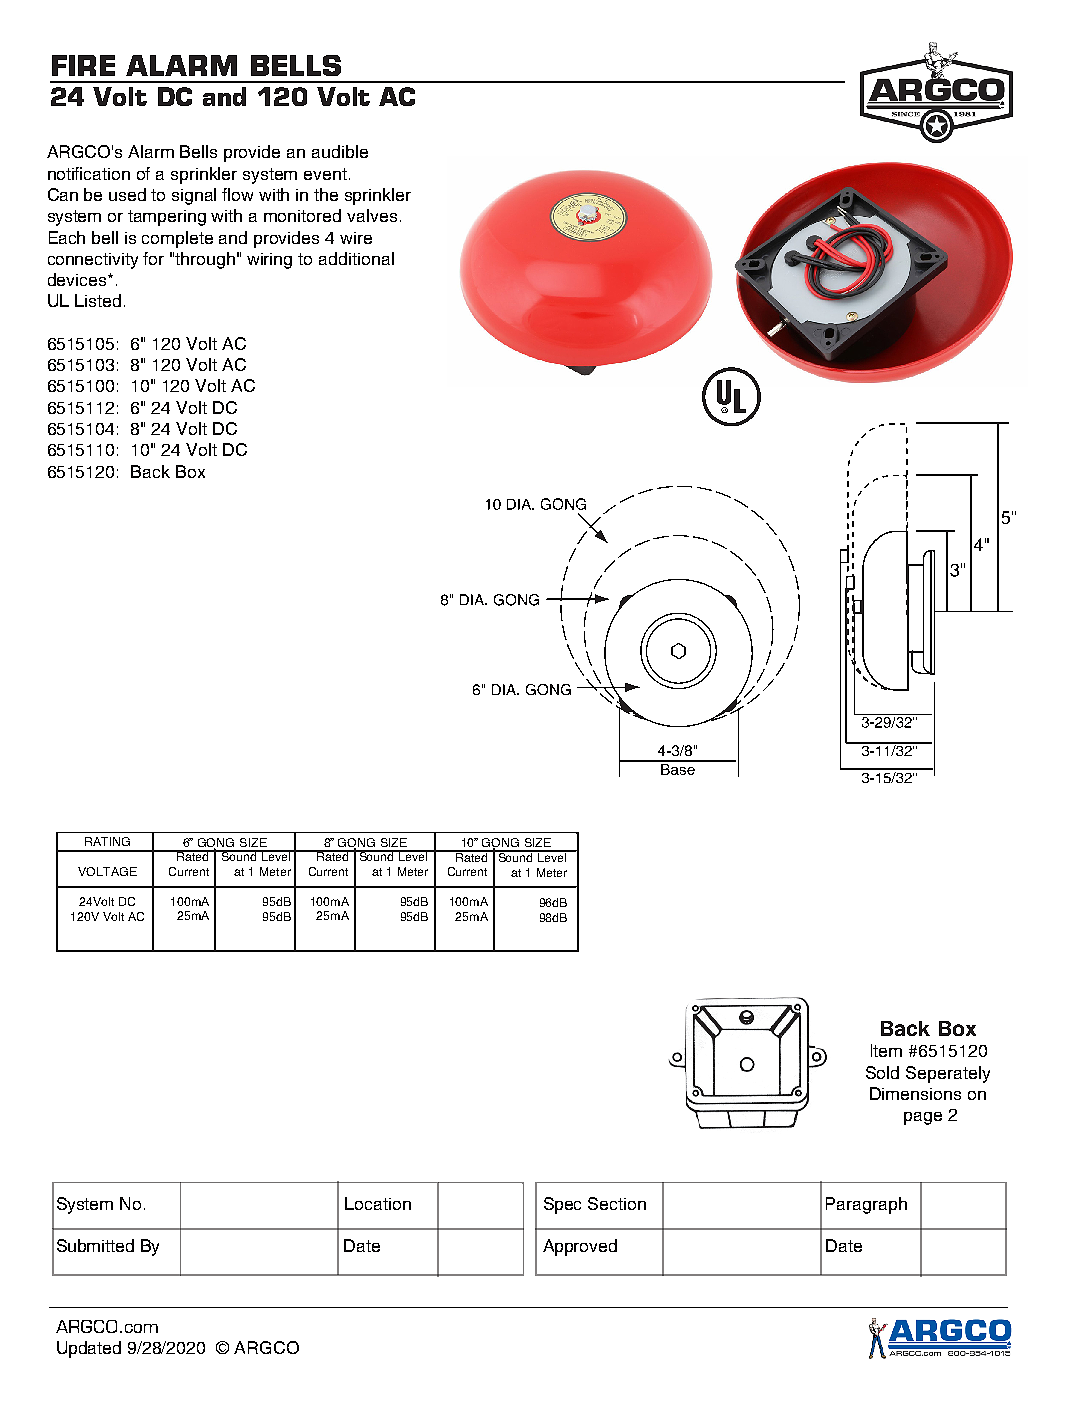  Describe the element at coordinates (269, 261) in the screenshot. I see `wiring` at that location.
